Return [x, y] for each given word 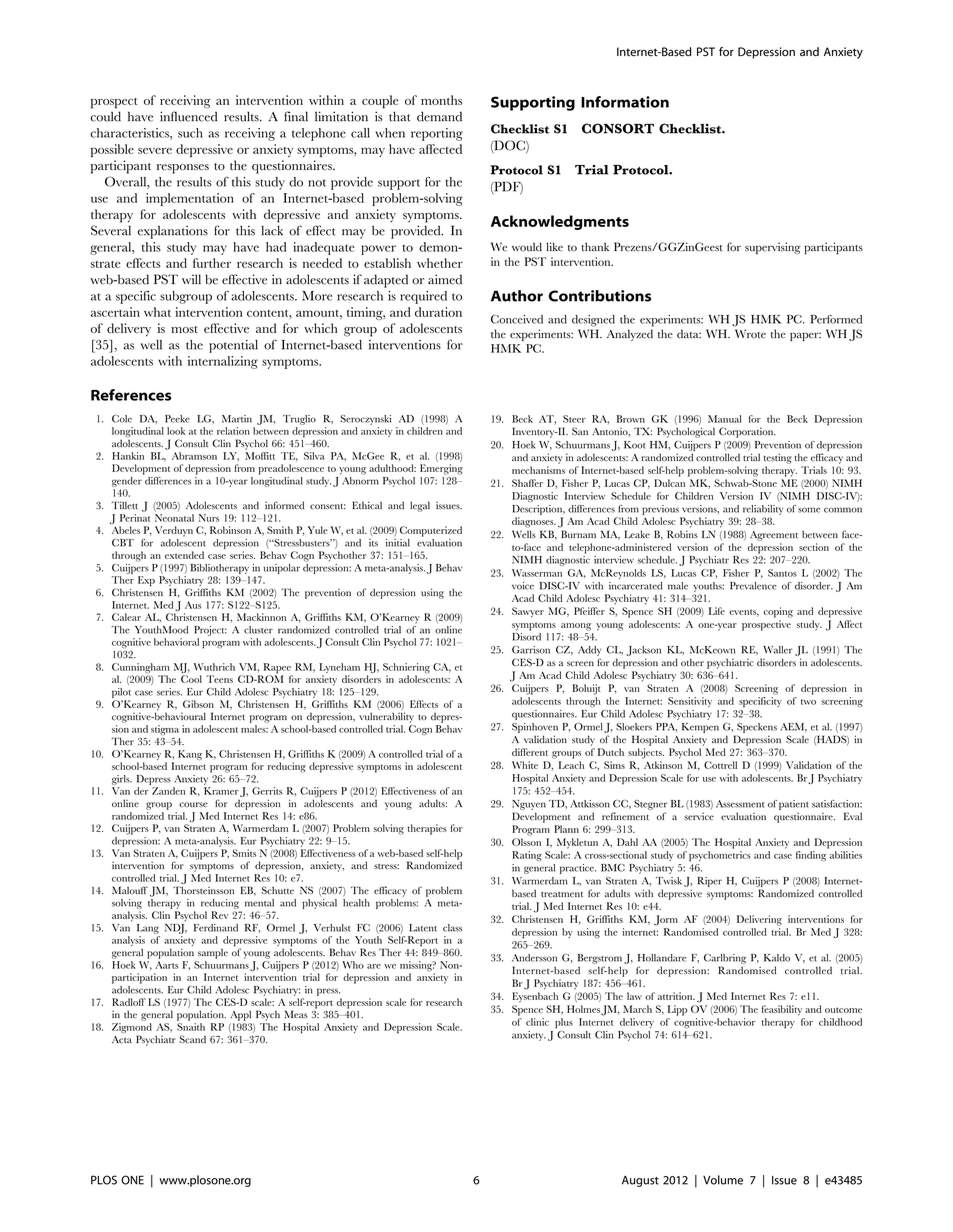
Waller [778, 650]
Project [210, 631]
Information [625, 102]
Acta [122, 1040]
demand [439, 116]
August [640, 1181]
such [190, 133]
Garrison [531, 650]
